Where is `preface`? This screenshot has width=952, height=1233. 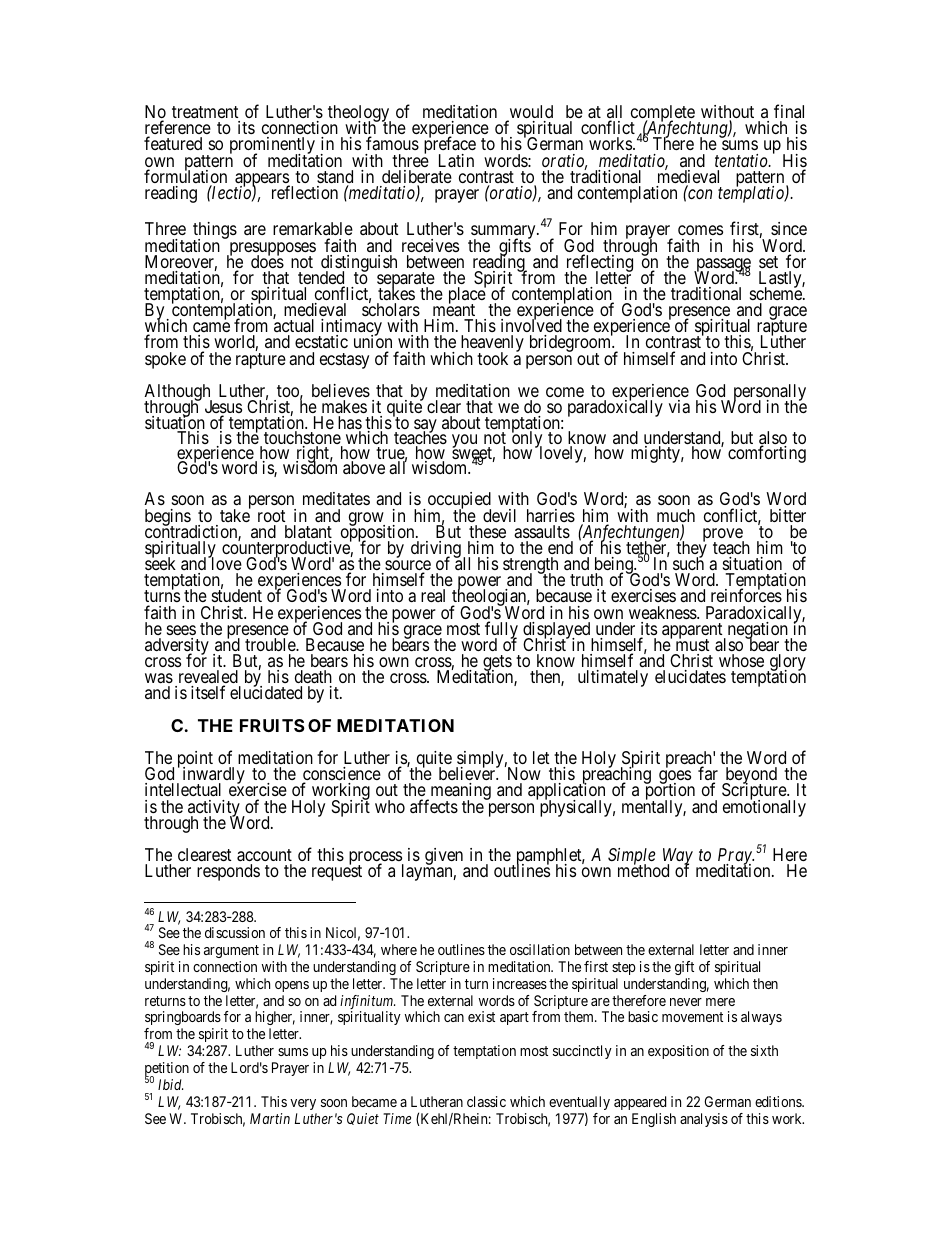 preface is located at coordinates (450, 146).
